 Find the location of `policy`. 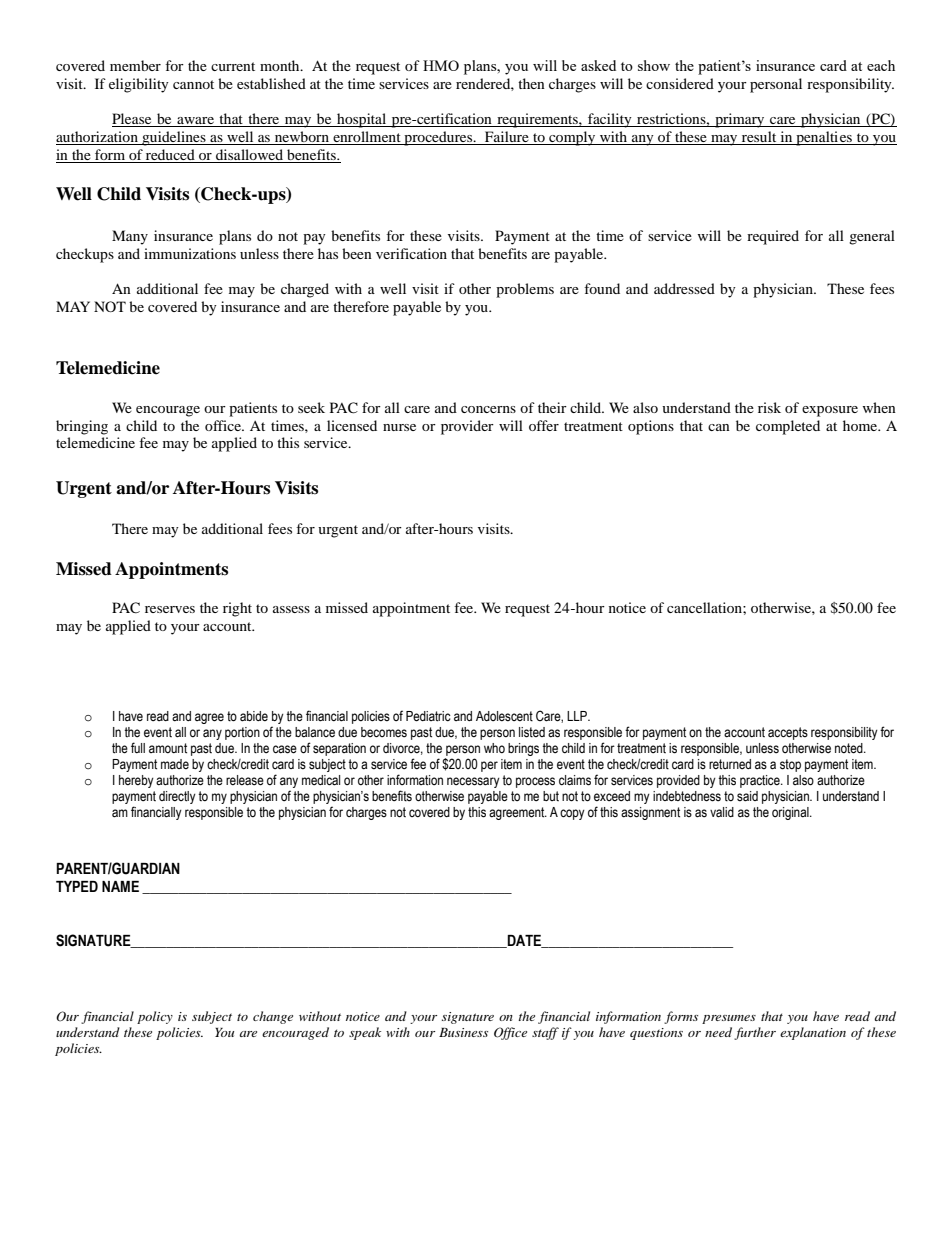

policy is located at coordinates (155, 1017).
